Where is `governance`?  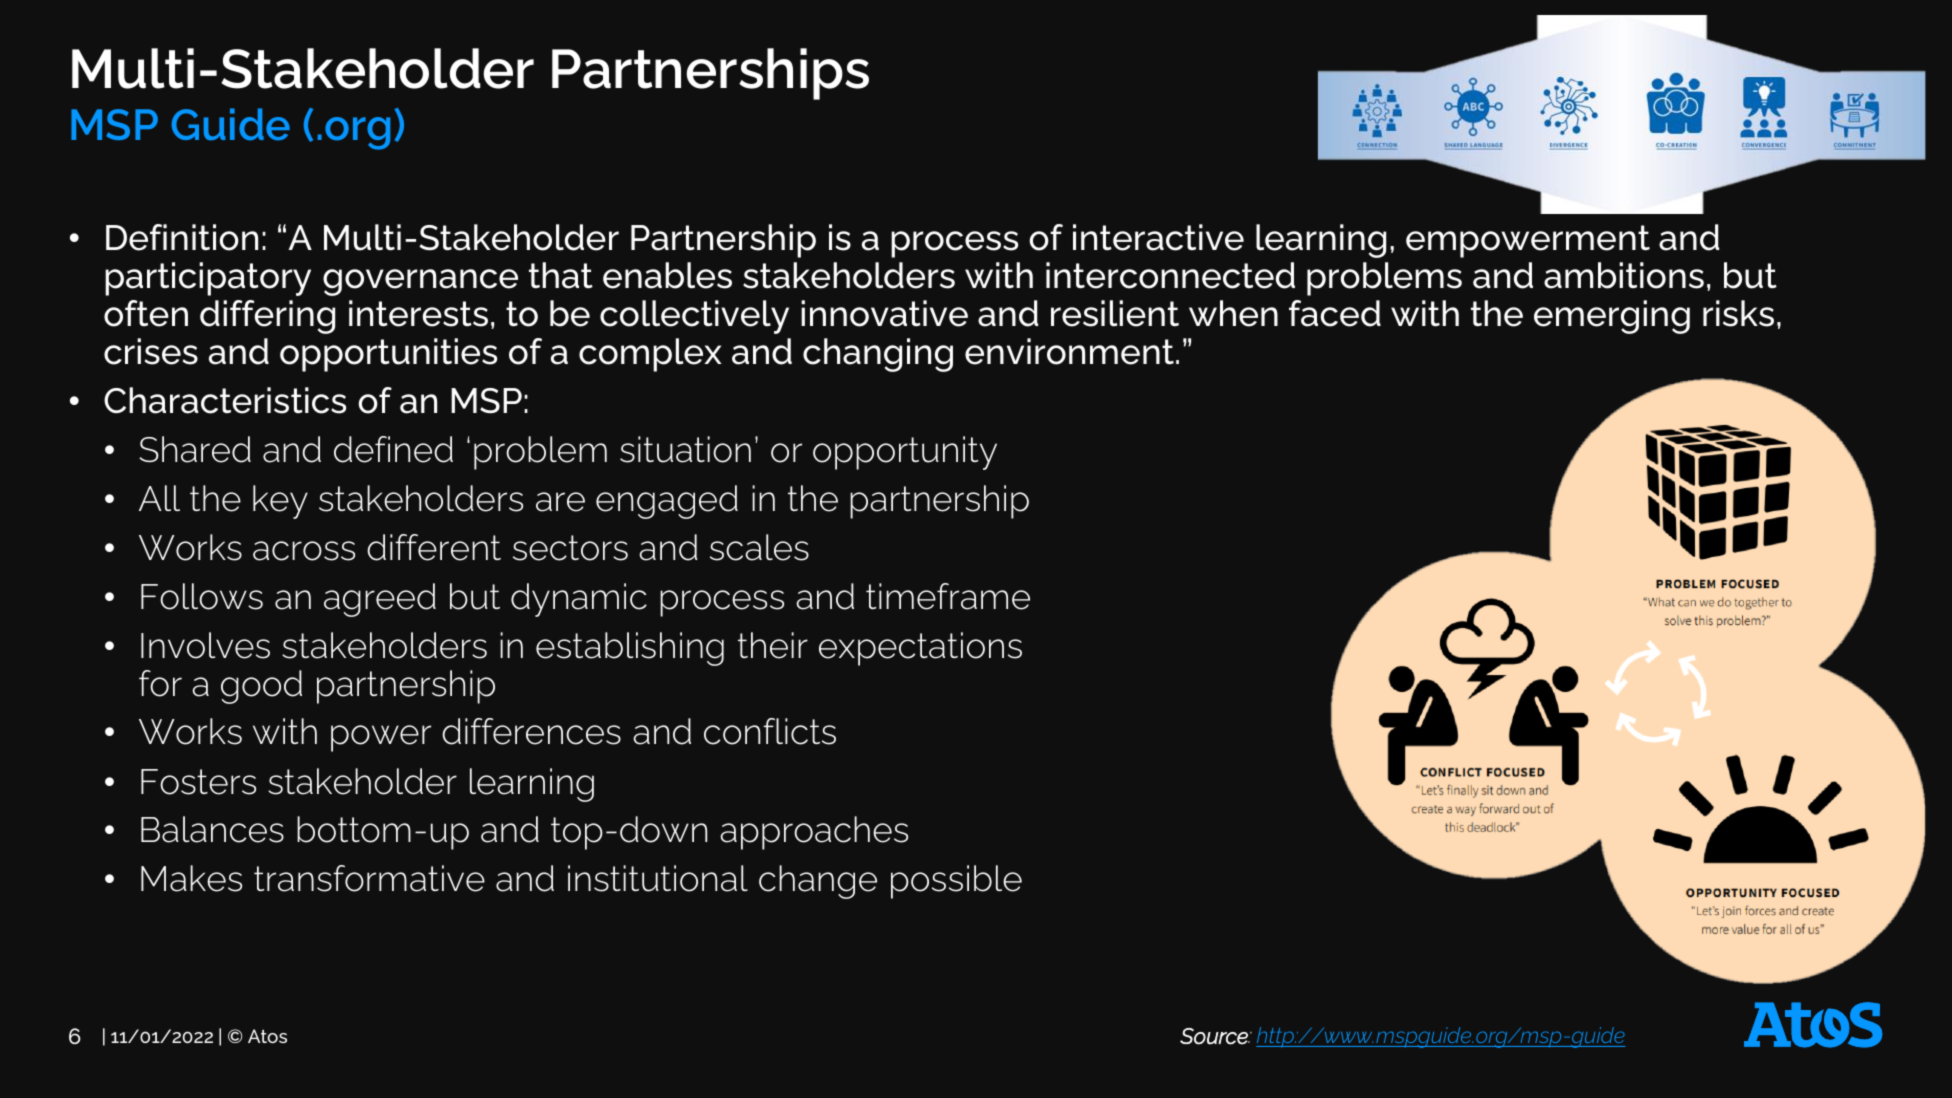 governance is located at coordinates (420, 282).
